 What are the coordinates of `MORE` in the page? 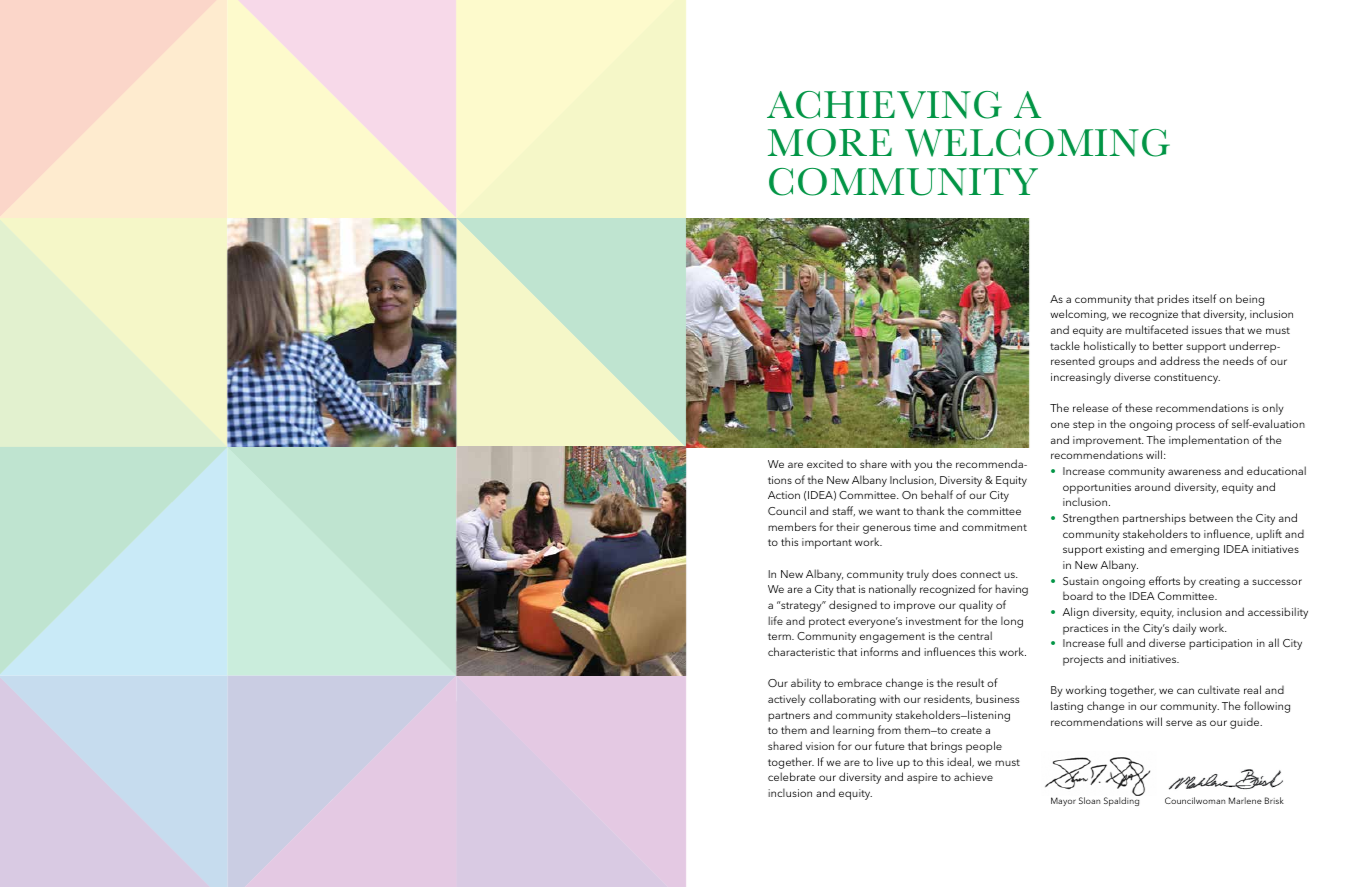 It's located at (830, 143).
